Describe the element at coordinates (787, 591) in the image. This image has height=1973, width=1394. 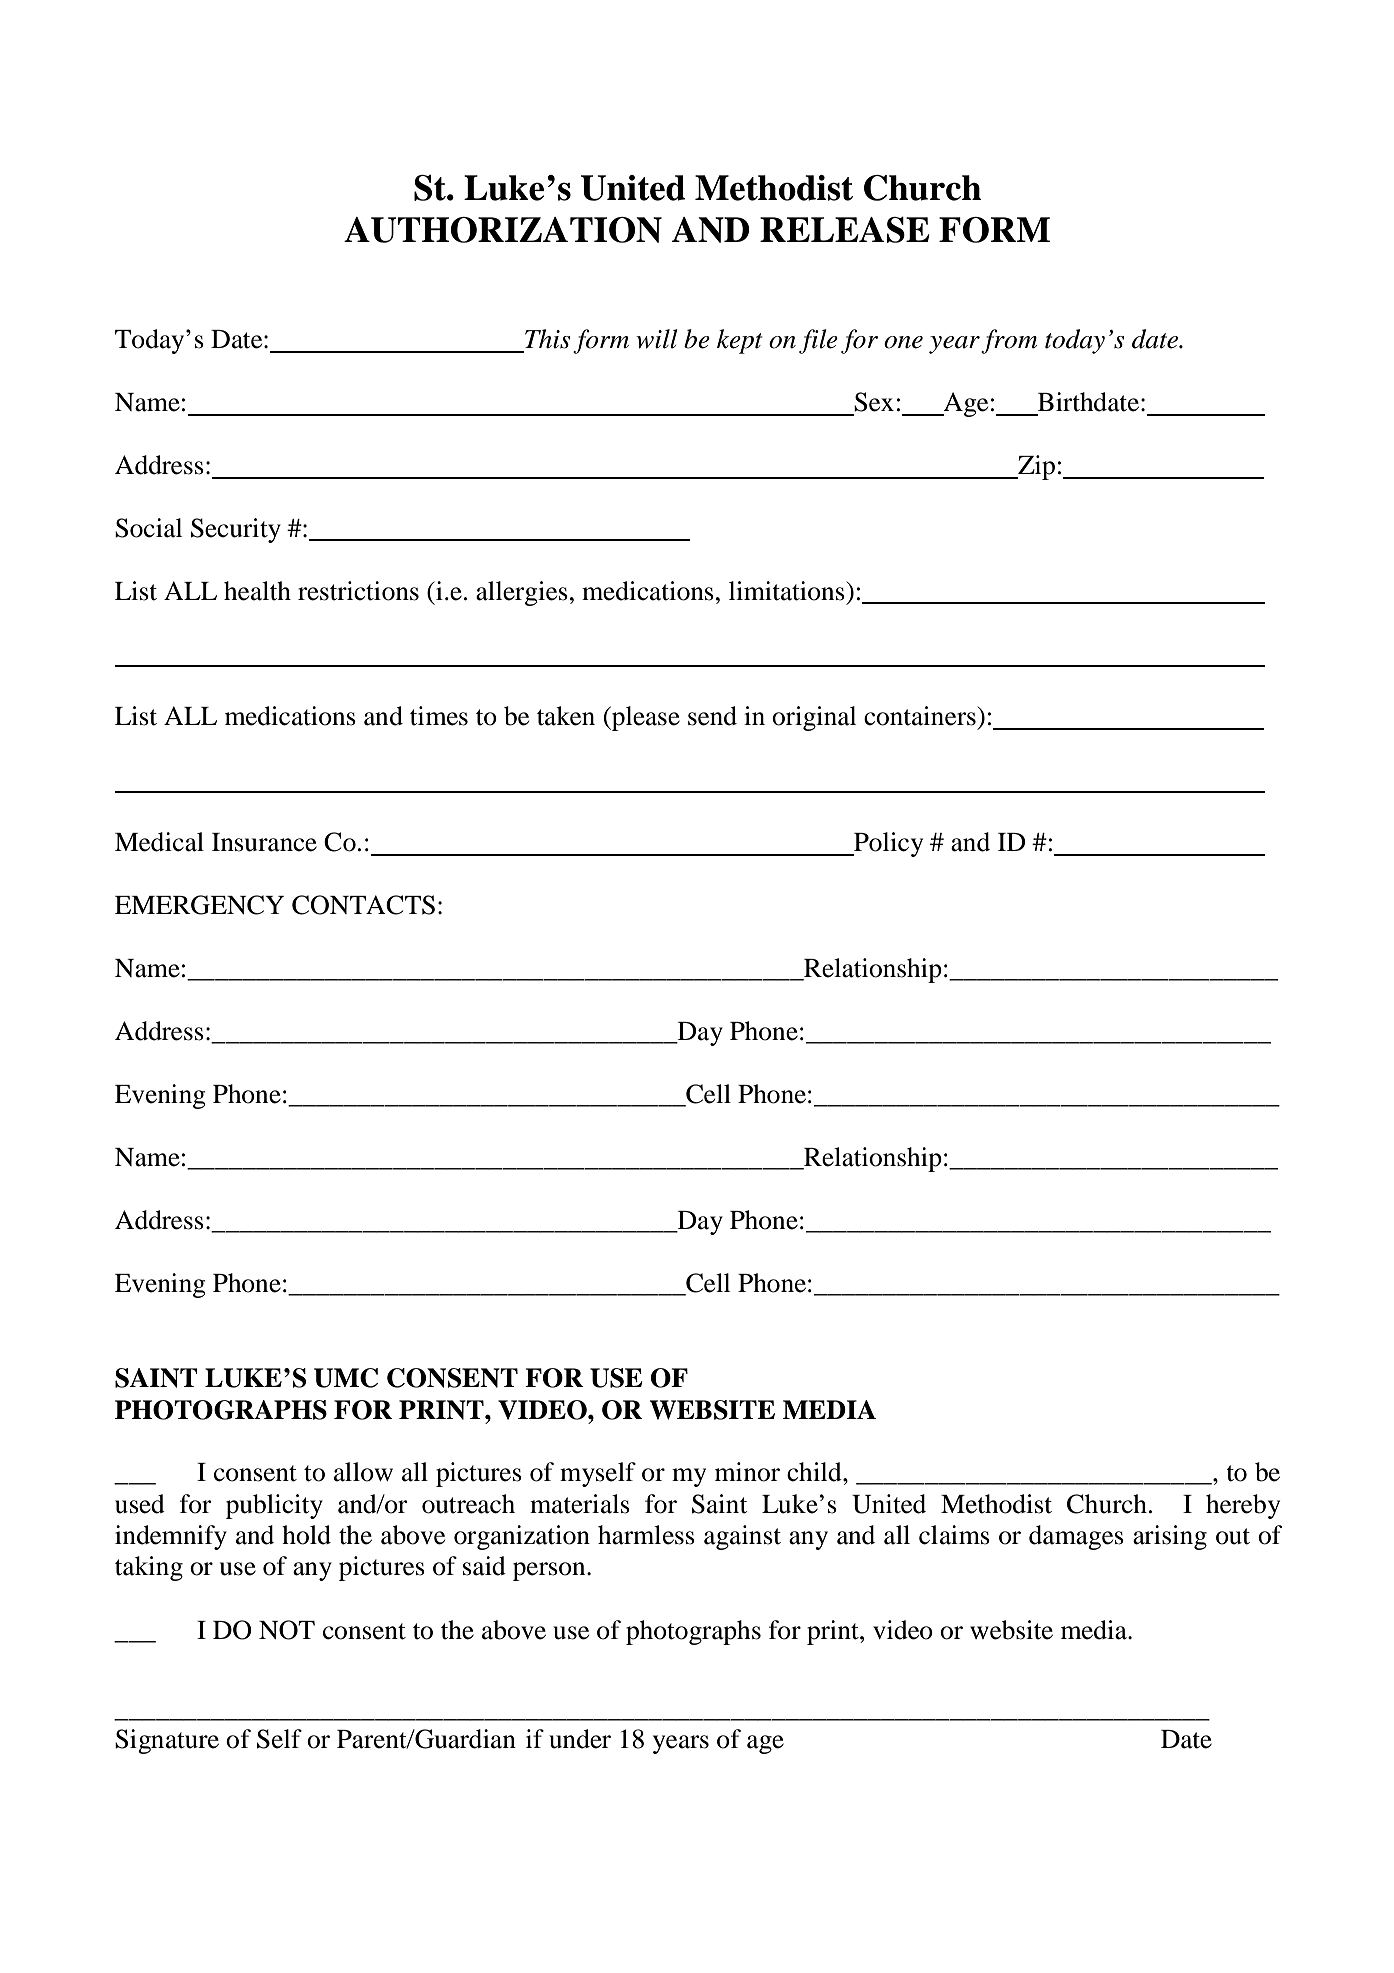
I see `limitations` at that location.
